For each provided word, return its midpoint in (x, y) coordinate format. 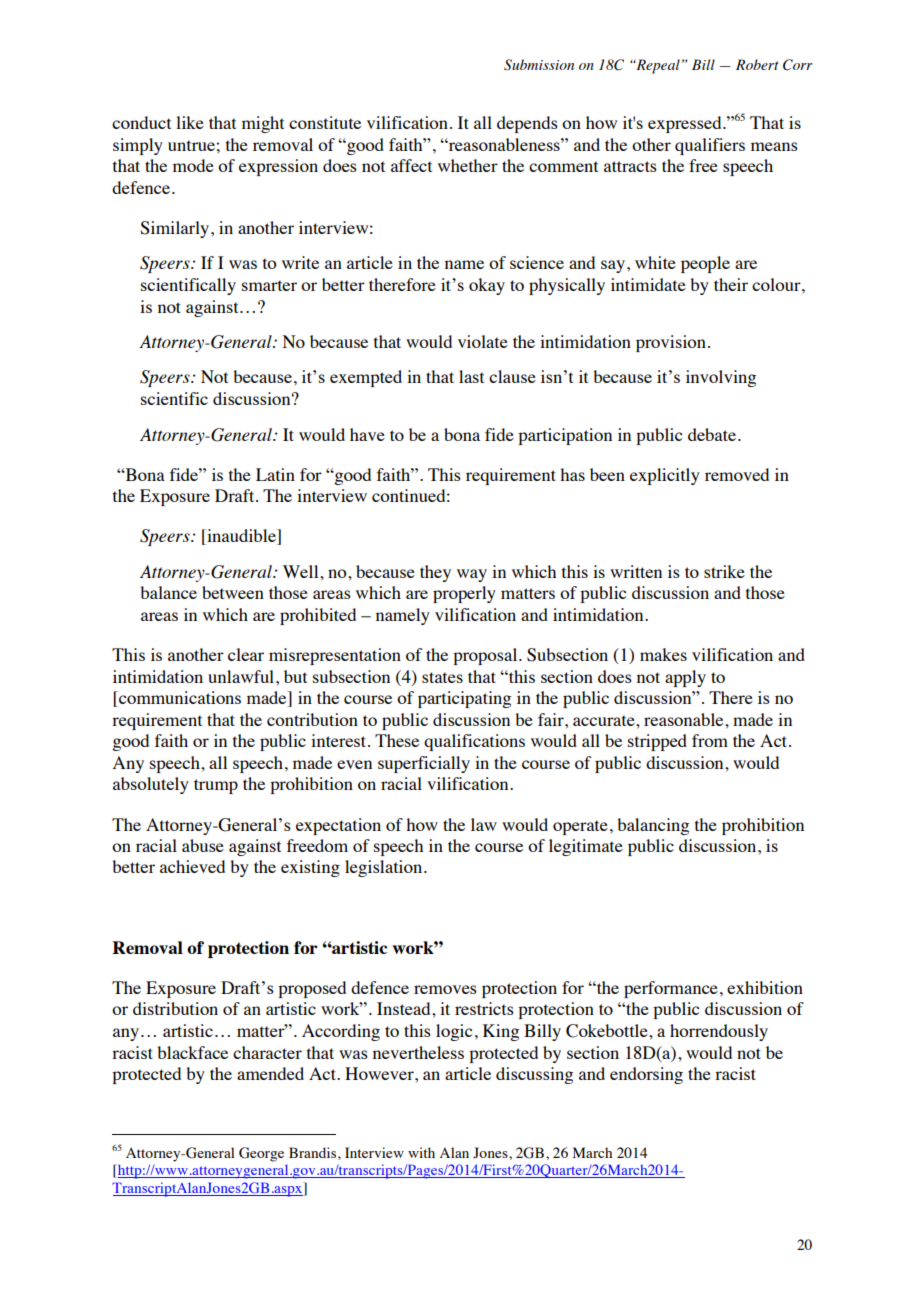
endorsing (646, 1075)
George (261, 1154)
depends (527, 124)
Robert (757, 64)
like (190, 122)
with (421, 1152)
